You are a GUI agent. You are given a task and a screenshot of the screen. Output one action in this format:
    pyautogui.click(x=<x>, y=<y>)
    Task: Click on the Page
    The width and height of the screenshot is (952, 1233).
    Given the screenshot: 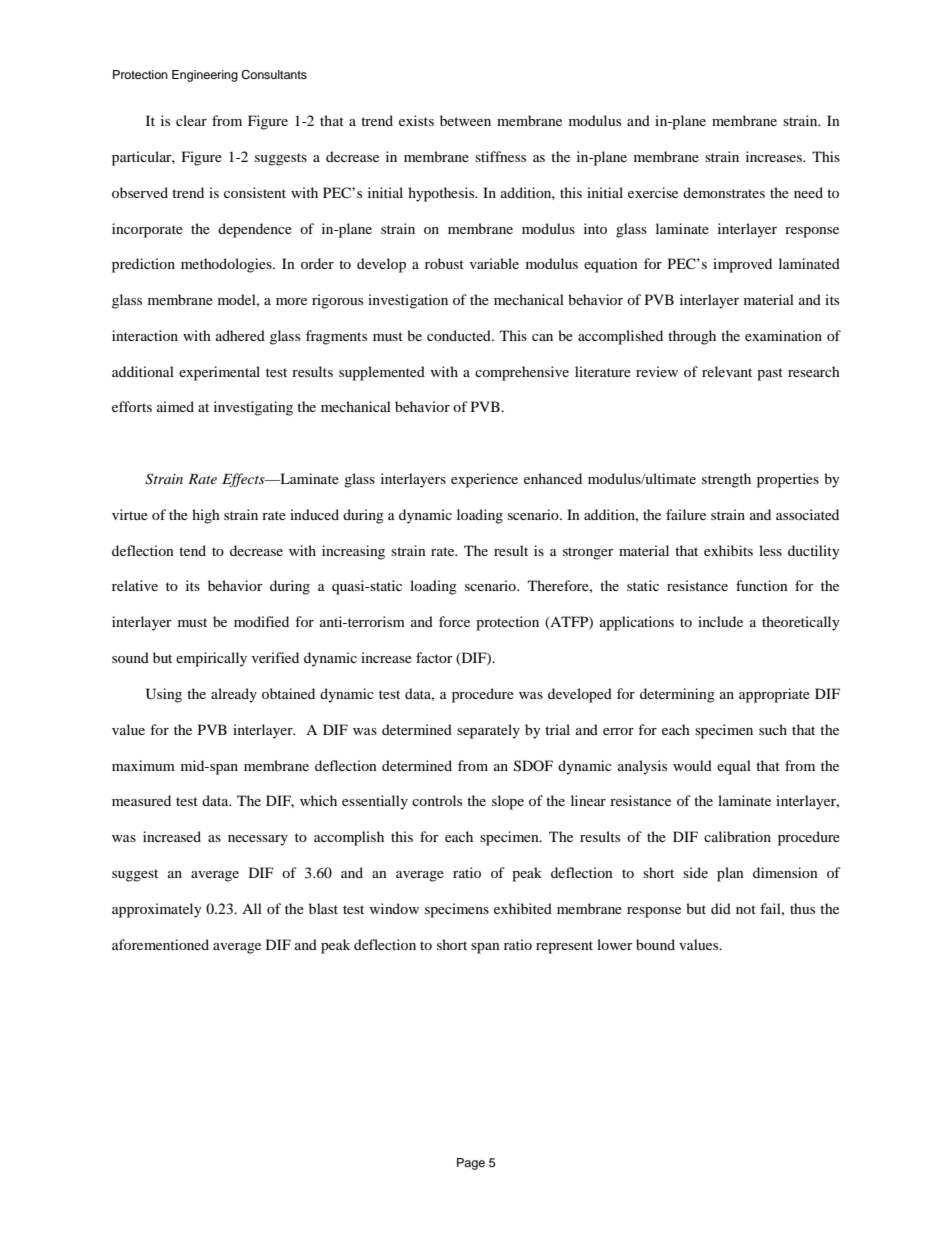 What is the action you would take?
    pyautogui.click(x=471, y=1164)
